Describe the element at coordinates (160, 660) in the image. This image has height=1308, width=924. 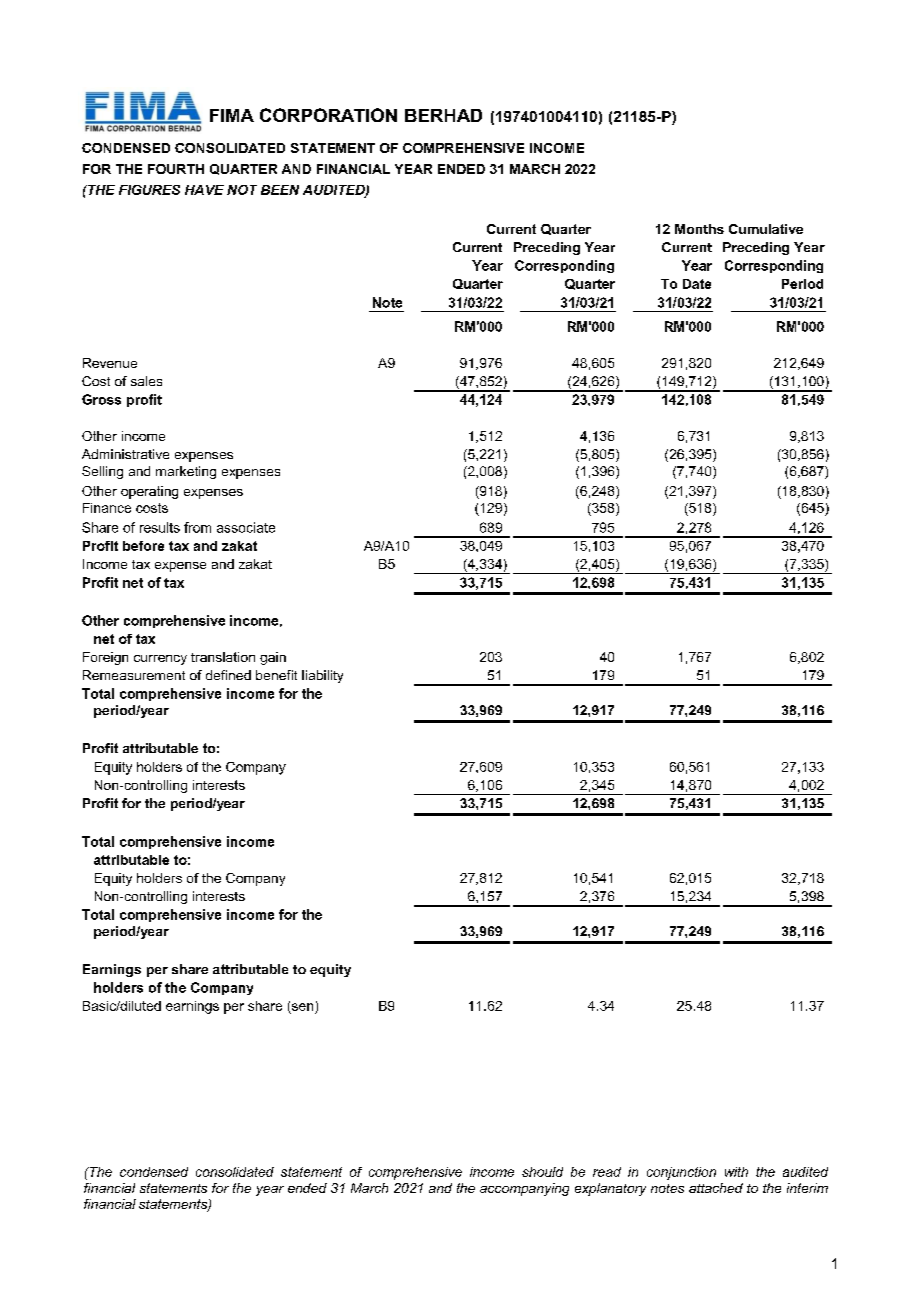
I see `currency` at that location.
